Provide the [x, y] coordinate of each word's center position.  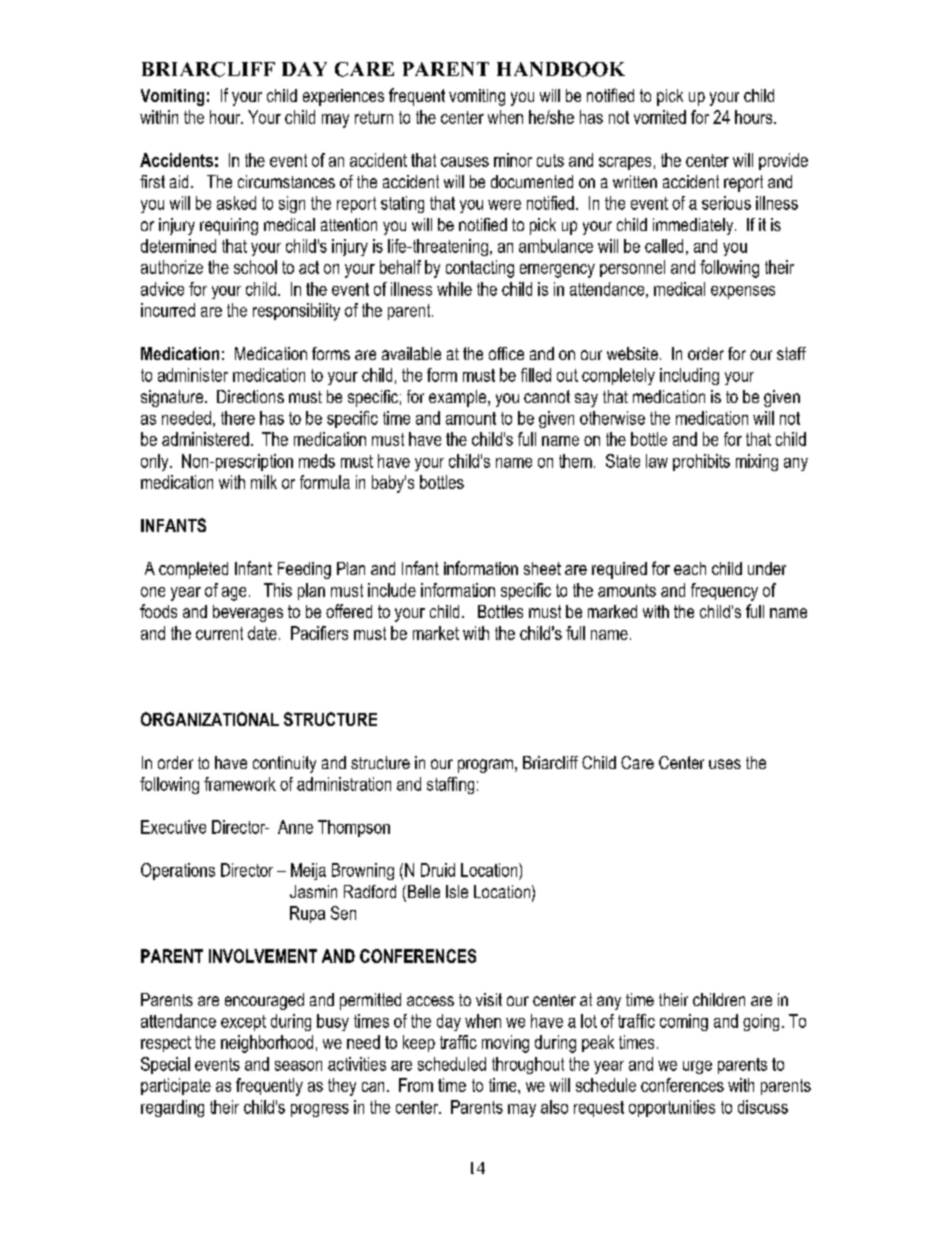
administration [344, 784]
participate [176, 1086]
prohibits [701, 462]
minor [513, 160]
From [416, 1085]
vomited [660, 117]
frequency [724, 592]
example [459, 398]
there [238, 418]
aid [179, 181]
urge [697, 1067]
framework [240, 784]
